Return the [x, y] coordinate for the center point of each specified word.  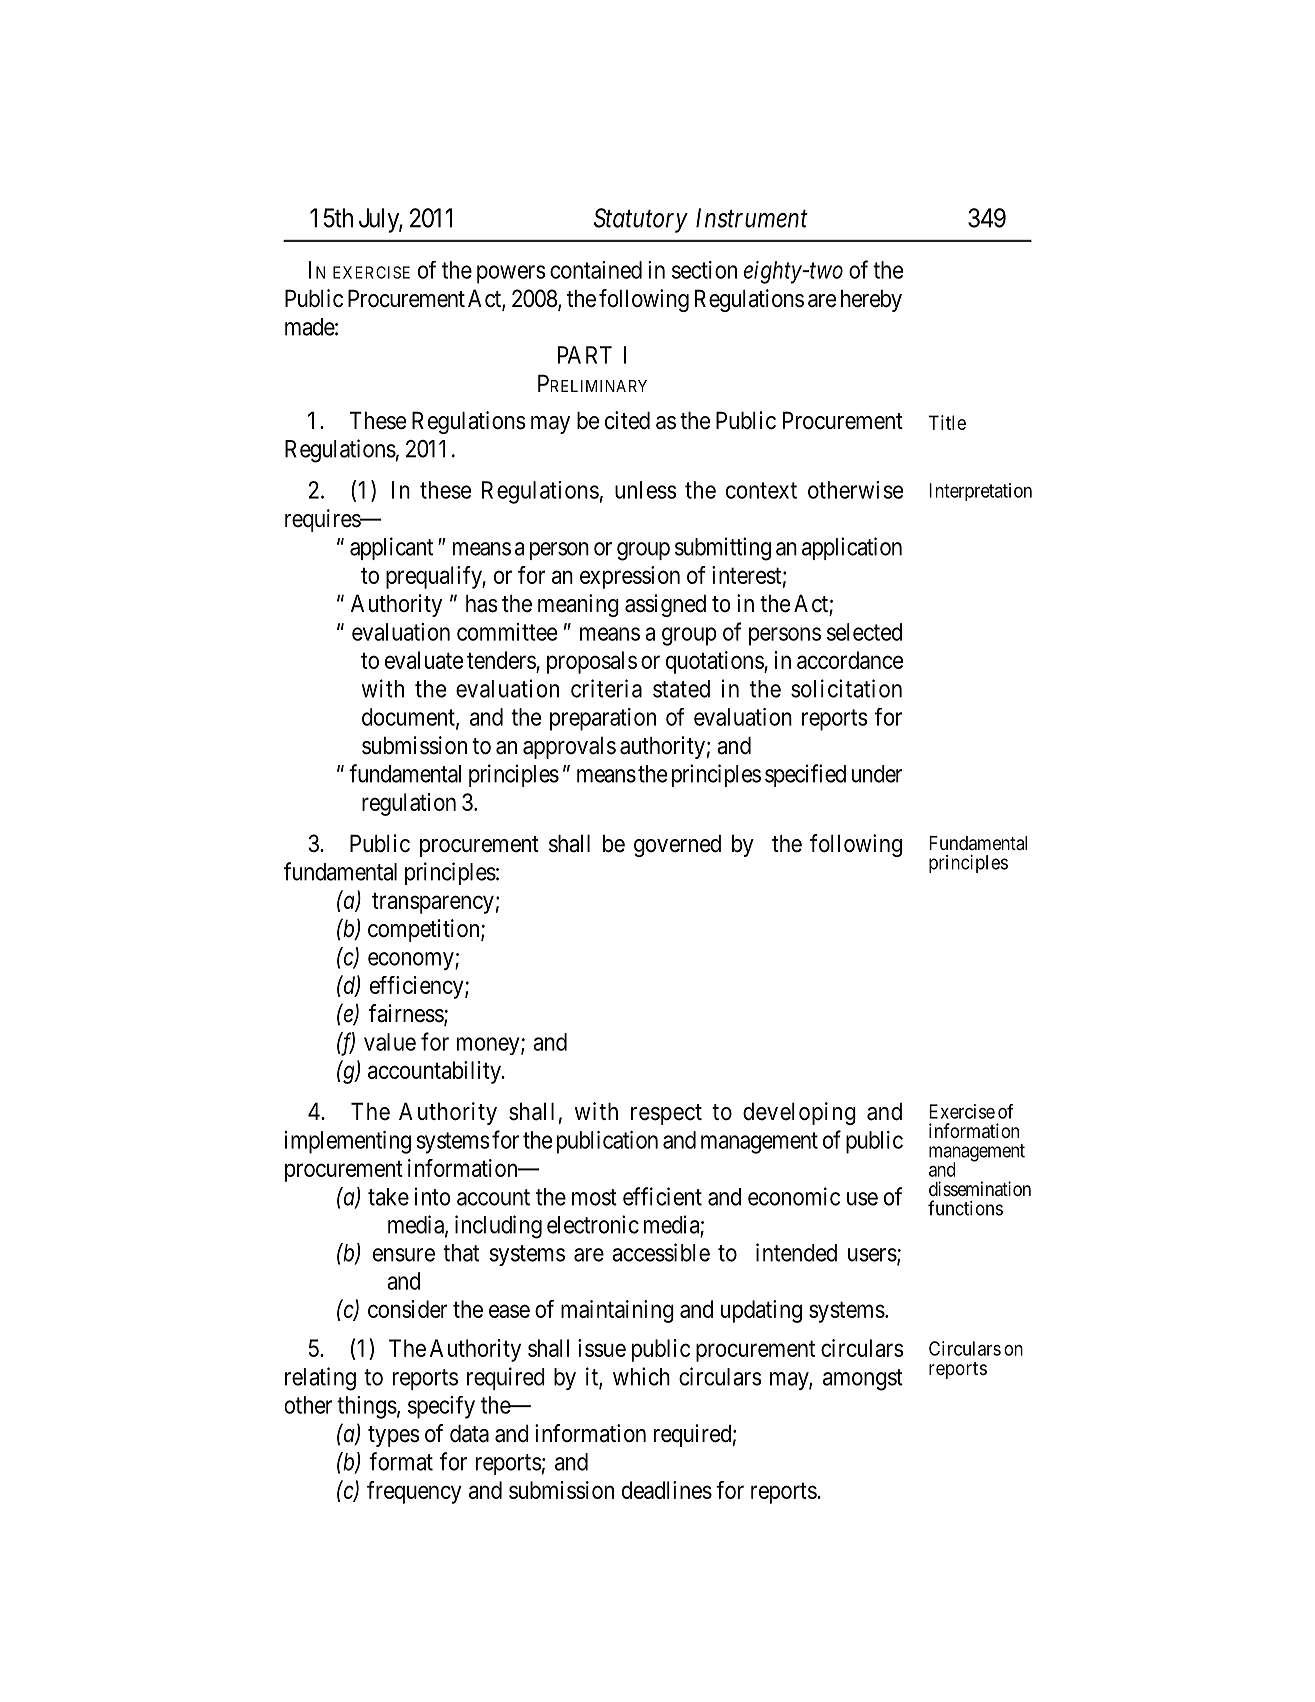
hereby [871, 300]
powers [511, 274]
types [394, 1436]
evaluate [424, 660]
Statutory [641, 220]
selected [864, 632]
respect [666, 1114]
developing [799, 1113]
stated [681, 689]
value [390, 1042]
